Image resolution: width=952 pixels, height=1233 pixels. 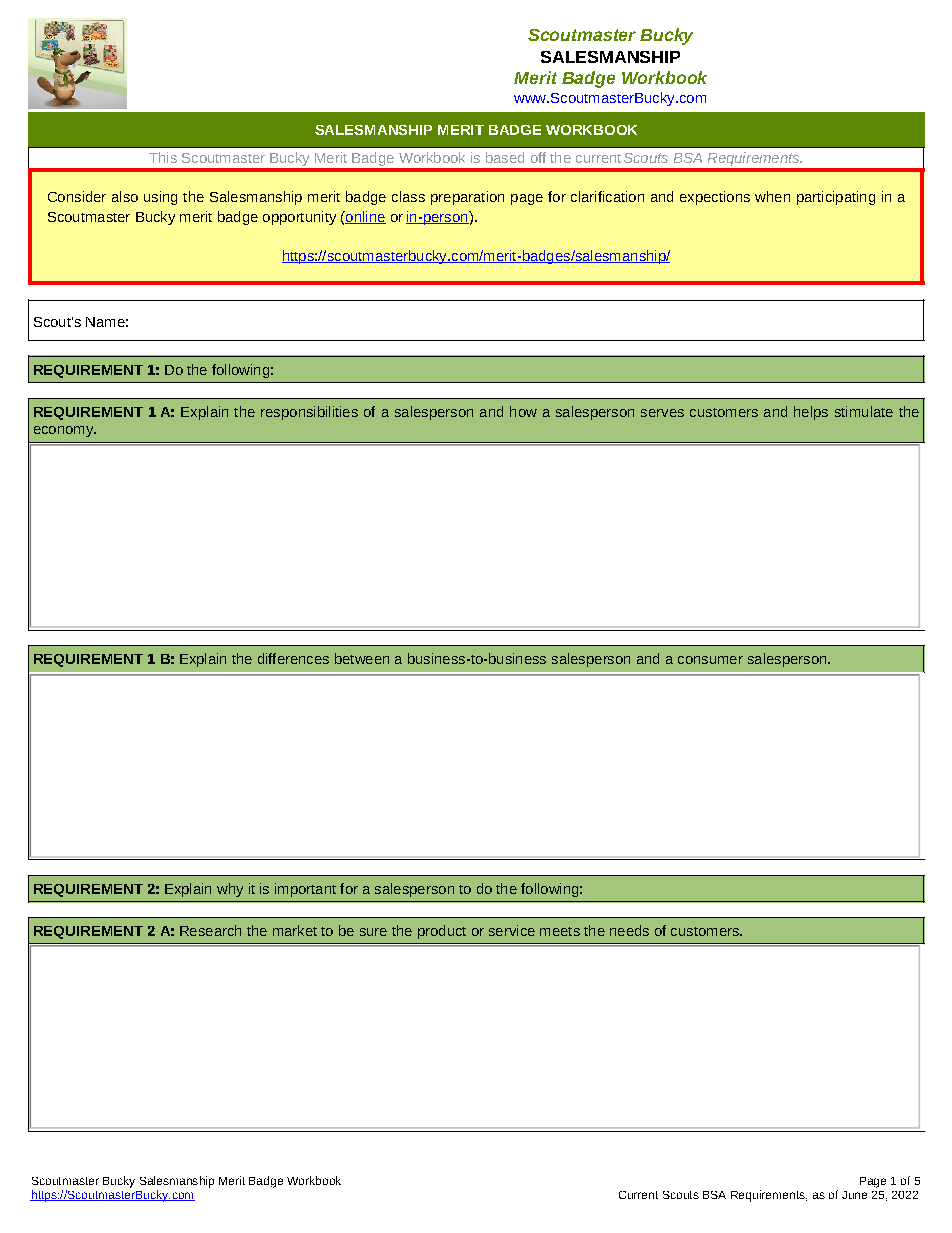 I want to click on using, so click(x=160, y=198).
